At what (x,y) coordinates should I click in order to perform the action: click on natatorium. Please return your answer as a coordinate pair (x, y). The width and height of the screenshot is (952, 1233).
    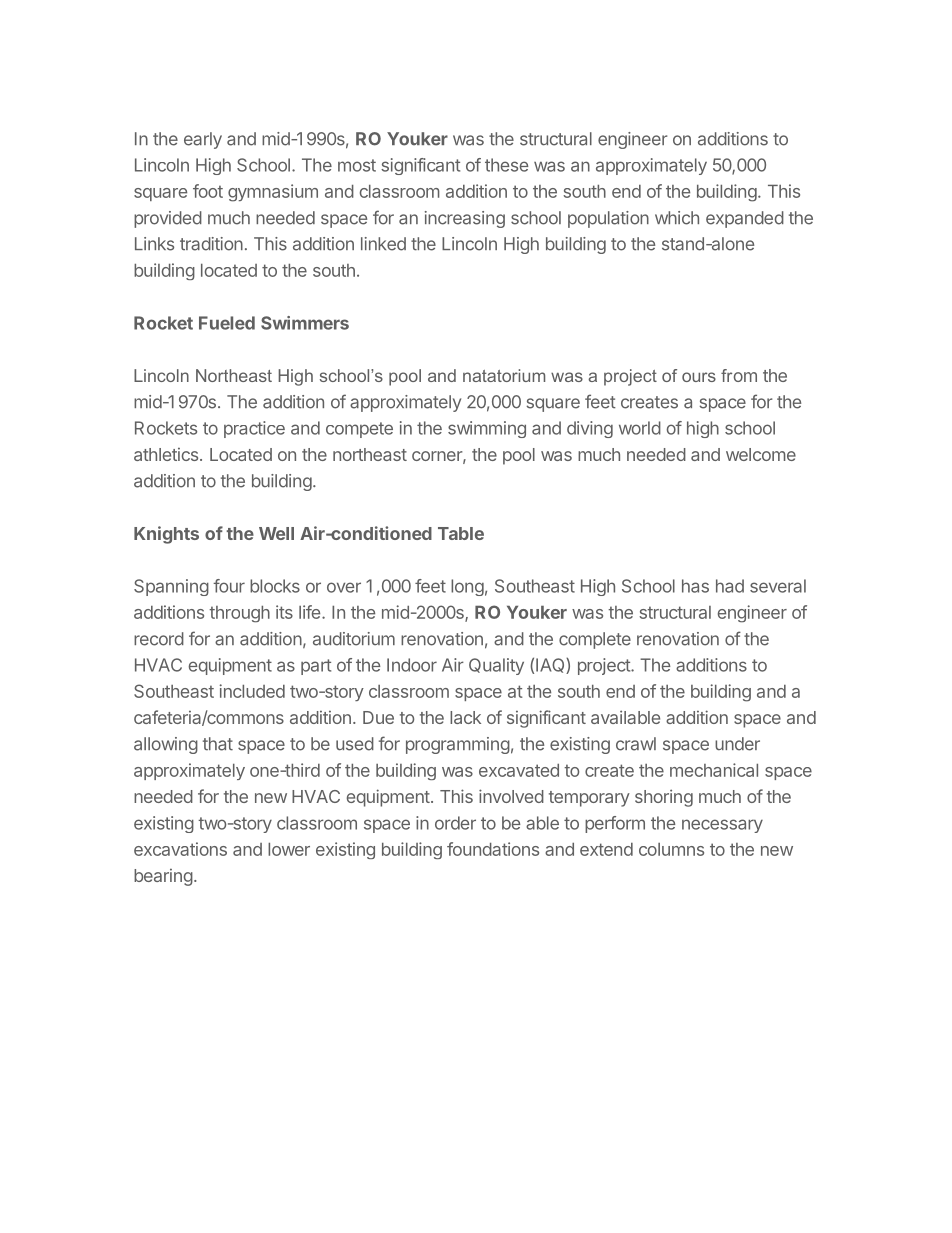
    Looking at the image, I should click on (504, 375).
